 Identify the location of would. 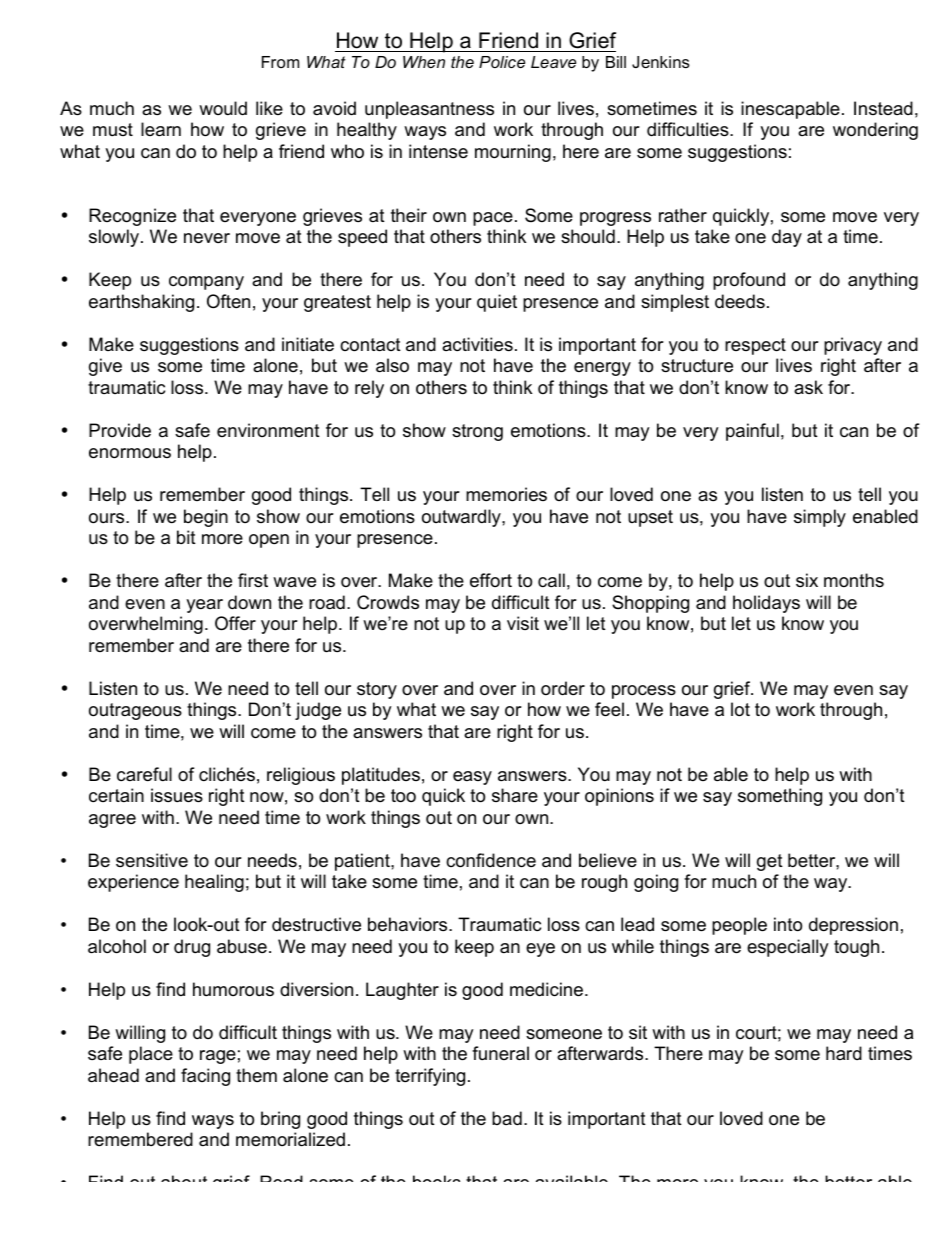
(223, 108).
